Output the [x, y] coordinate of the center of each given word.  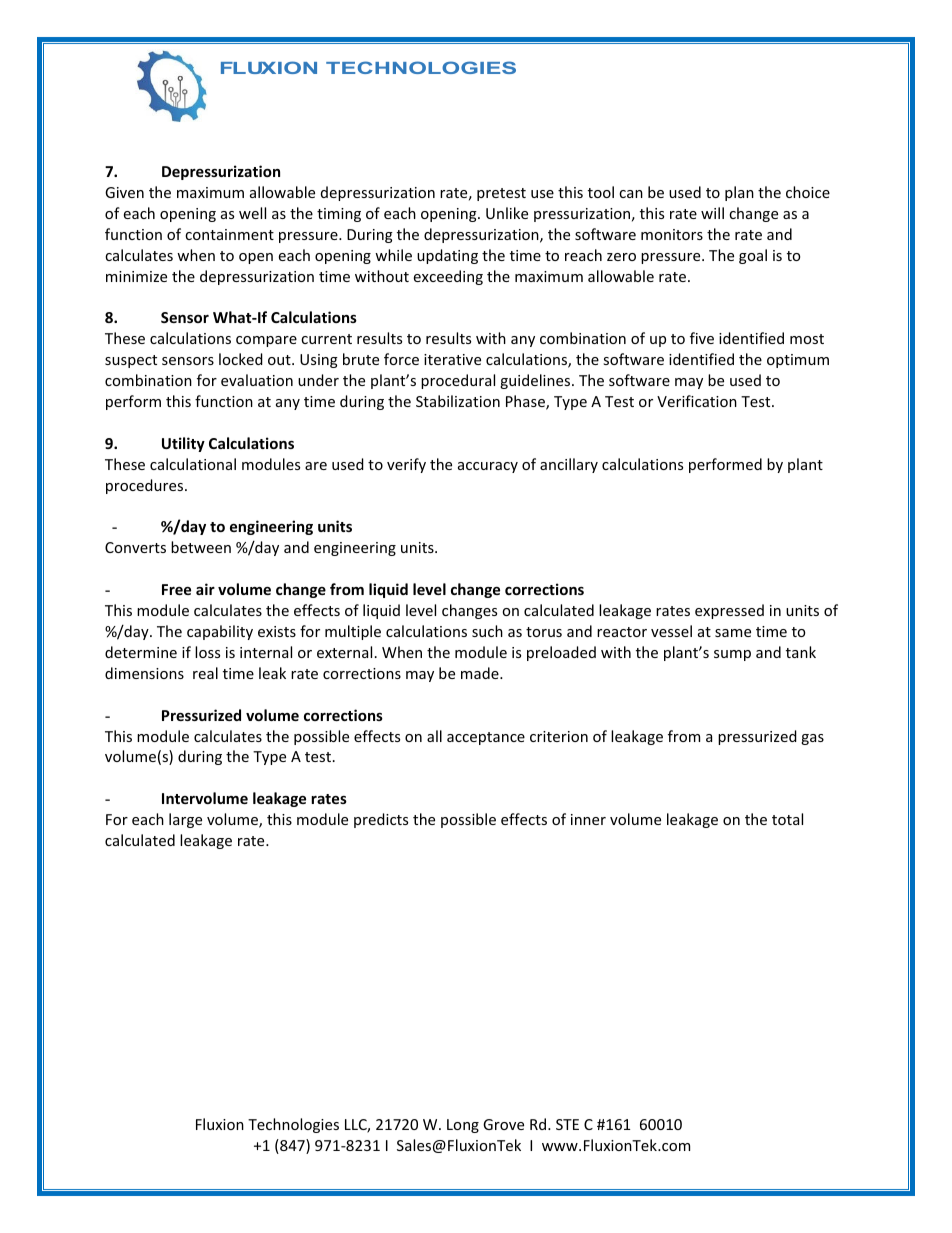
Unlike [507, 213]
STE [567, 1124]
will [712, 213]
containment [229, 234]
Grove [503, 1124]
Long [463, 1126]
